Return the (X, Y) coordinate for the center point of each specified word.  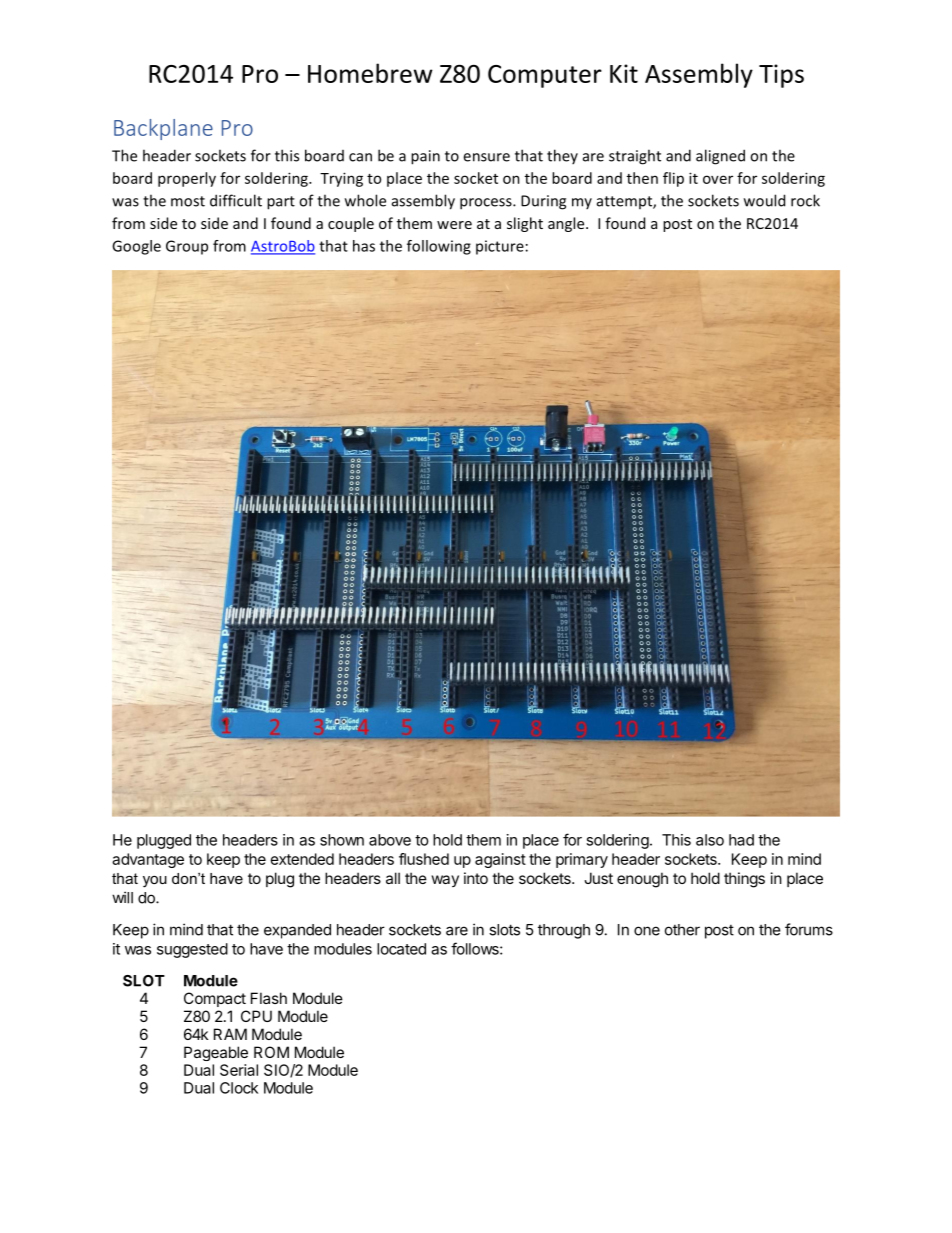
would (764, 200)
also (710, 840)
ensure (486, 157)
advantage (148, 860)
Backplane (163, 129)
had (741, 840)
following (439, 247)
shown (342, 840)
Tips (781, 76)
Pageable (216, 1053)
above (390, 840)
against (500, 860)
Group (187, 247)
